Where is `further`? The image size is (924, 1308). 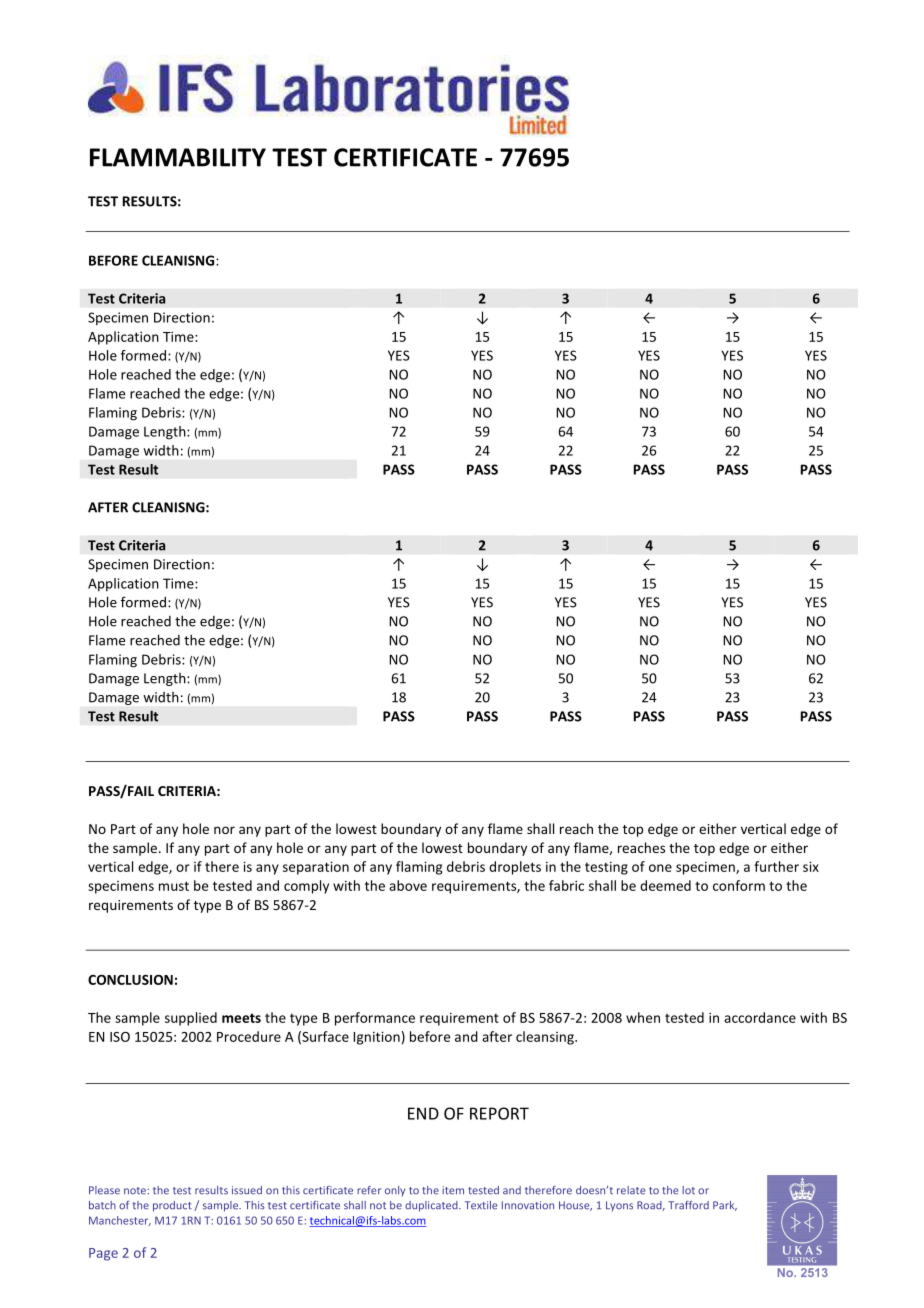 further is located at coordinates (776, 866).
